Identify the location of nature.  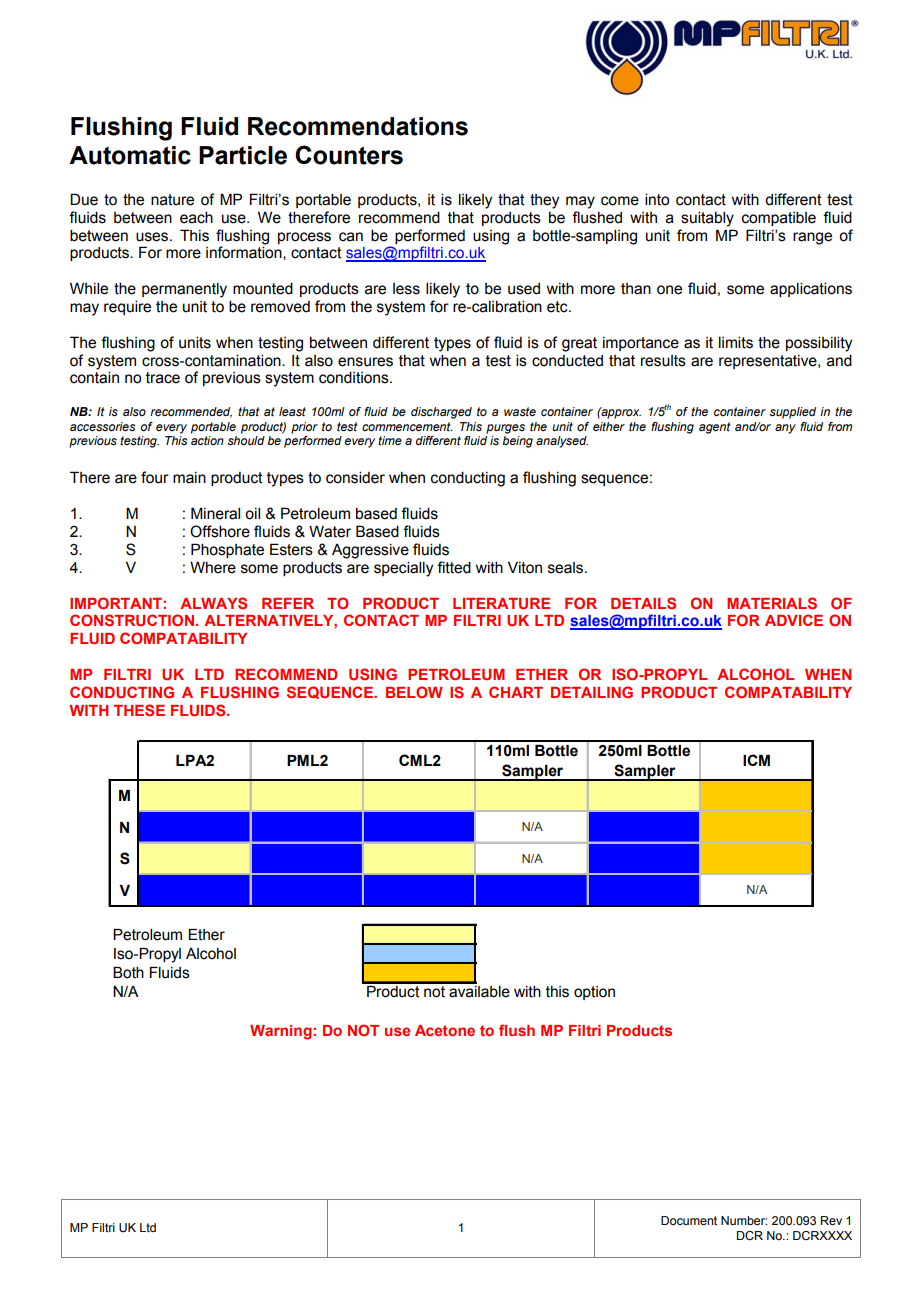
(172, 200).
